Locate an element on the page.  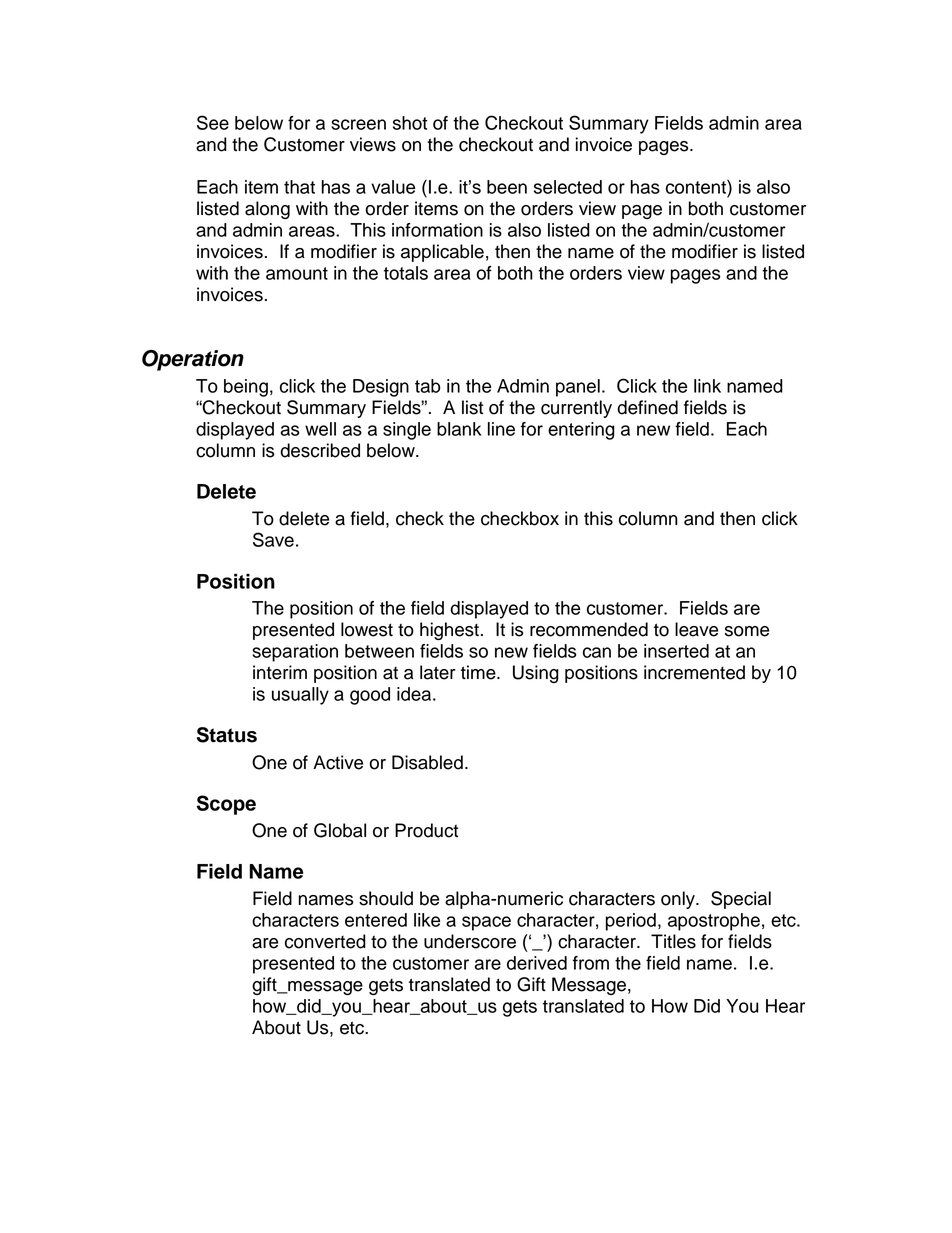
being is located at coordinates (246, 388).
